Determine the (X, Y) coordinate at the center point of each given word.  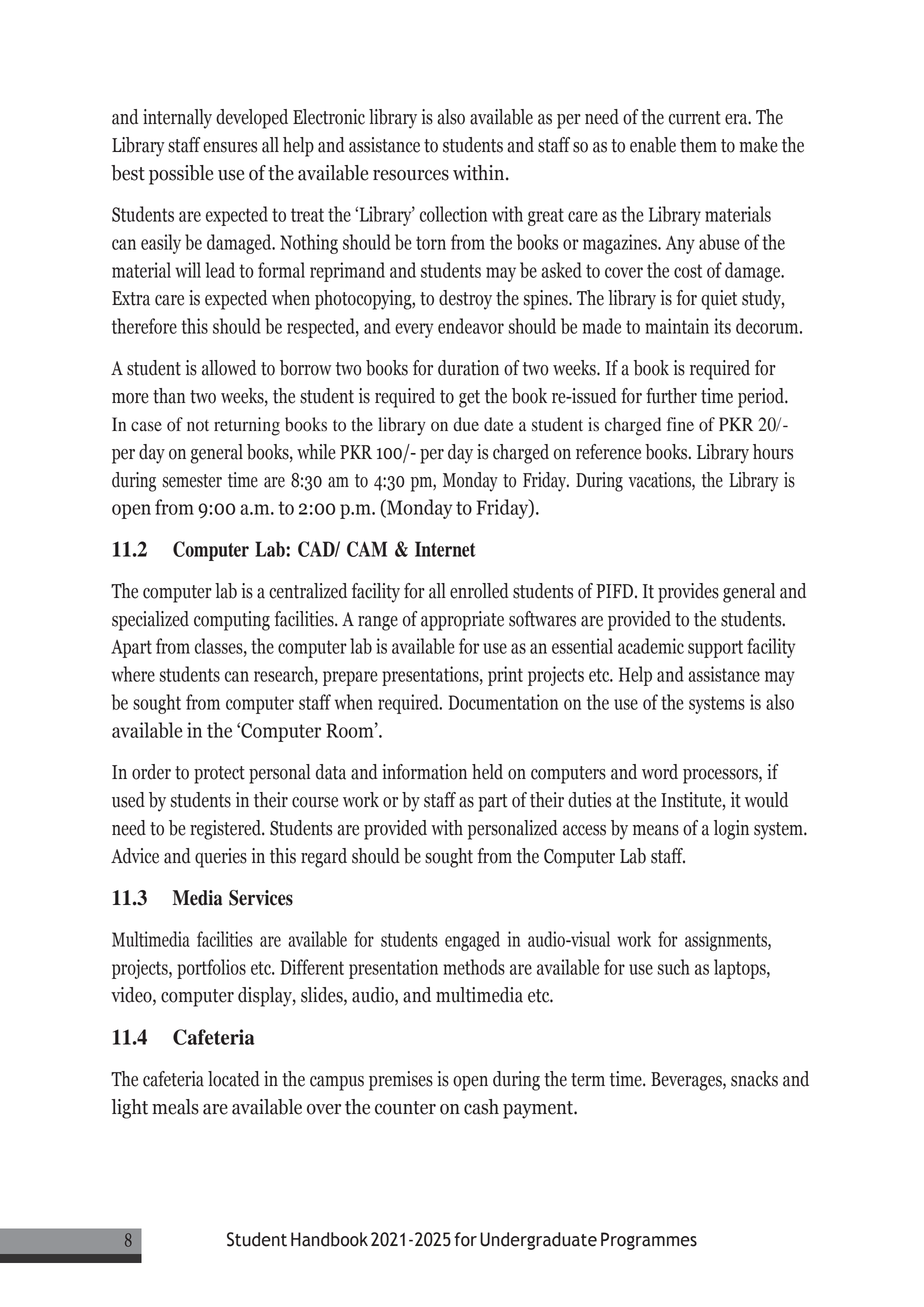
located (234, 1079)
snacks (754, 1079)
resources (411, 175)
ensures (230, 147)
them (698, 145)
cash (481, 1107)
